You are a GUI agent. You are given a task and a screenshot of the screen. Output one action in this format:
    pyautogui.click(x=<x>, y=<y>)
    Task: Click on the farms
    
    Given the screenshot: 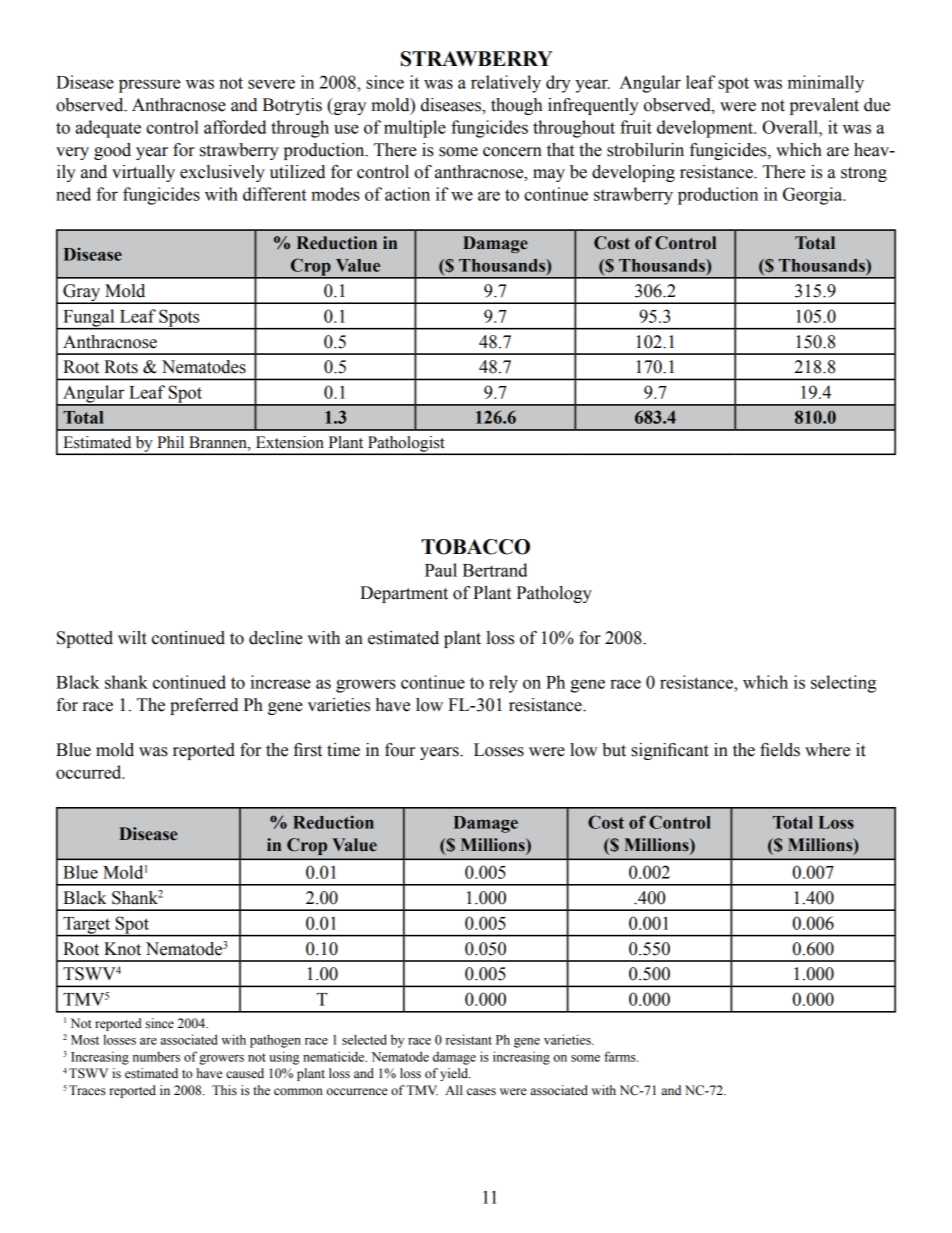 What is the action you would take?
    pyautogui.click(x=621, y=1056)
